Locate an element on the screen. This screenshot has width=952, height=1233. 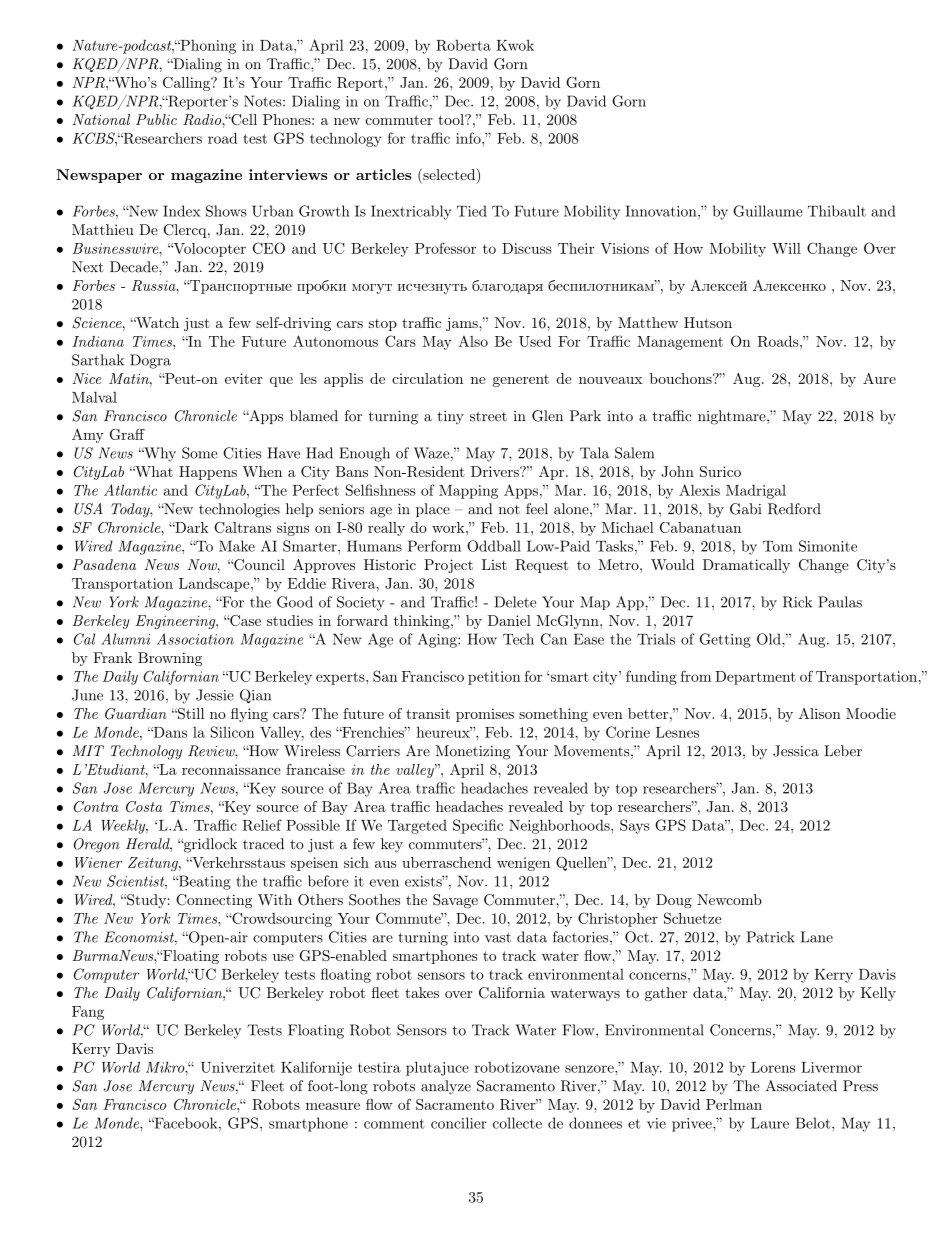
Dramatically is located at coordinates (746, 566).
